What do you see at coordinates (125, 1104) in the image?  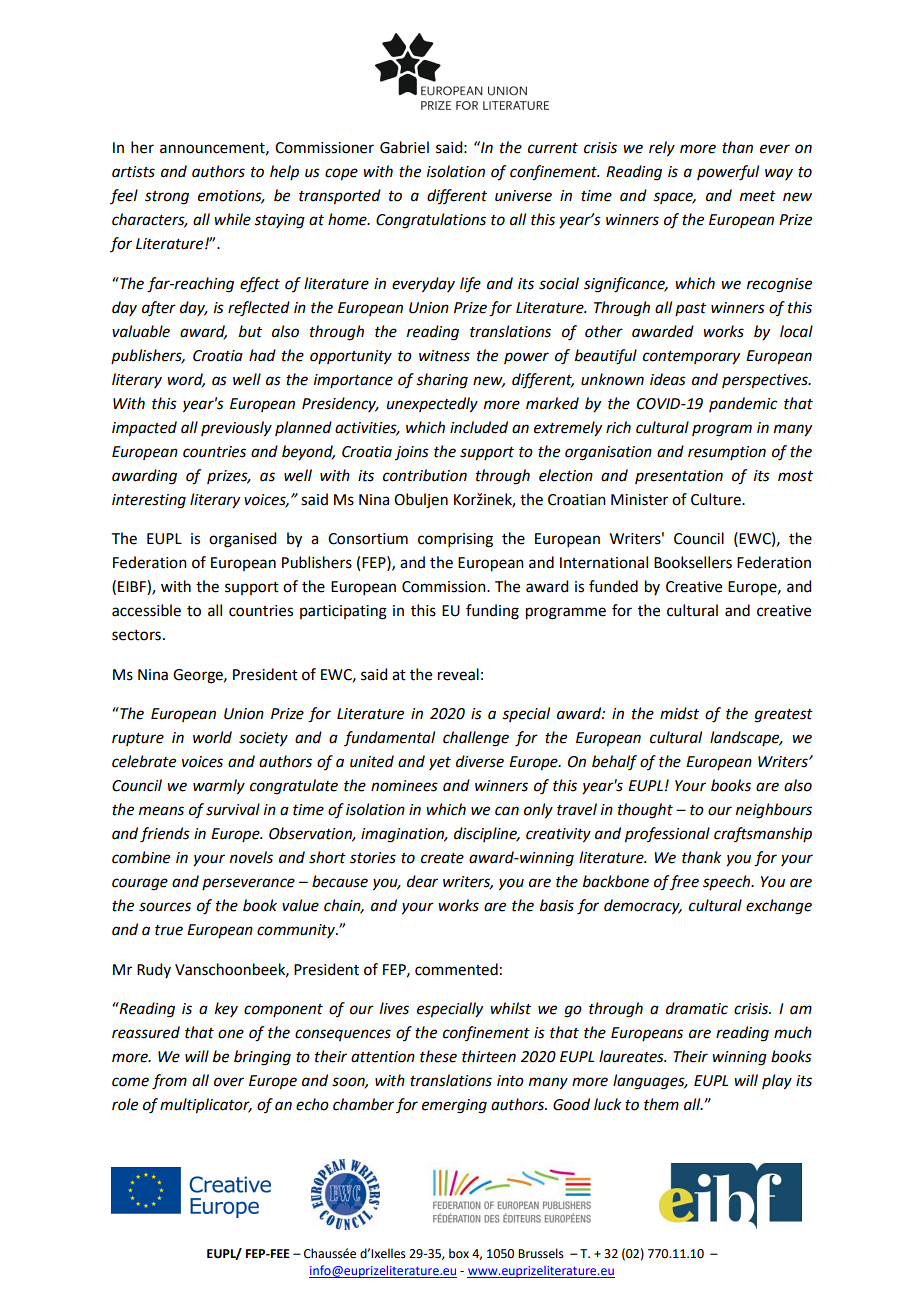 I see `role` at bounding box center [125, 1104].
